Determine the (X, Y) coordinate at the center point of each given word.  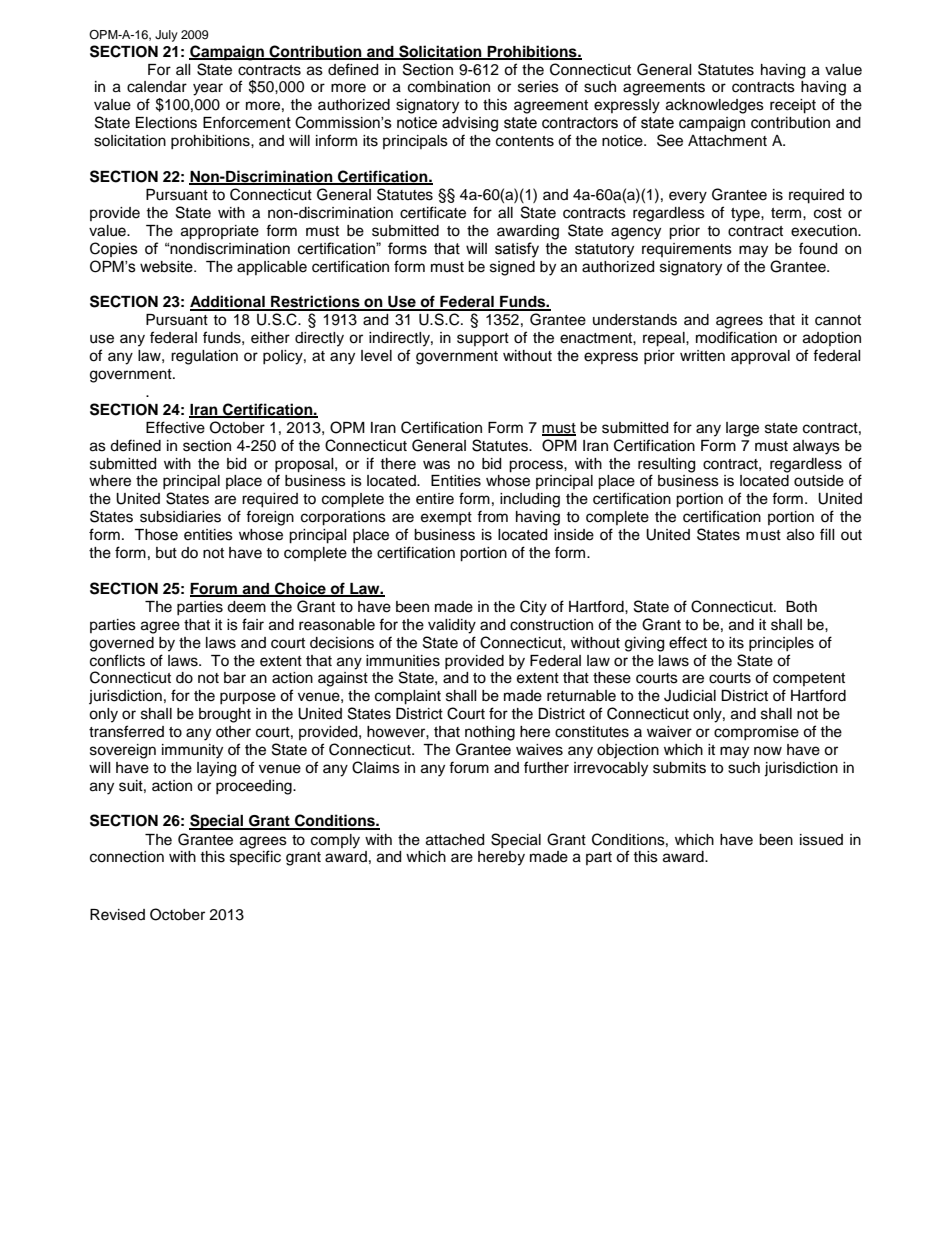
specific (255, 858)
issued (821, 840)
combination (449, 87)
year (208, 89)
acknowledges (715, 106)
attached (455, 840)
